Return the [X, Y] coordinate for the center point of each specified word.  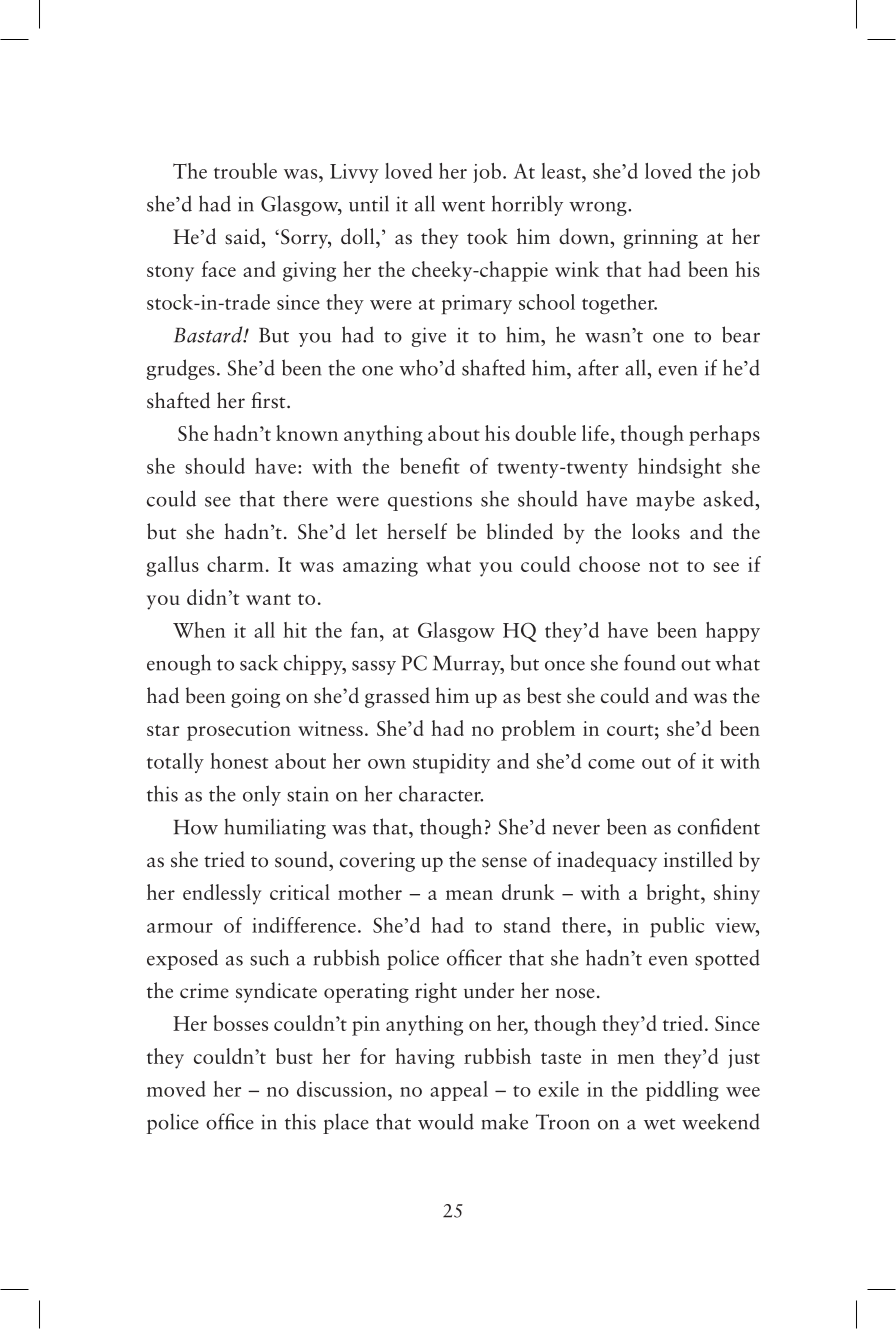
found [650, 662]
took [487, 236]
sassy [374, 668]
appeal [459, 1091]
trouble [245, 171]
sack [259, 662]
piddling [682, 1091]
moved [176, 1089]
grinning [661, 239]
